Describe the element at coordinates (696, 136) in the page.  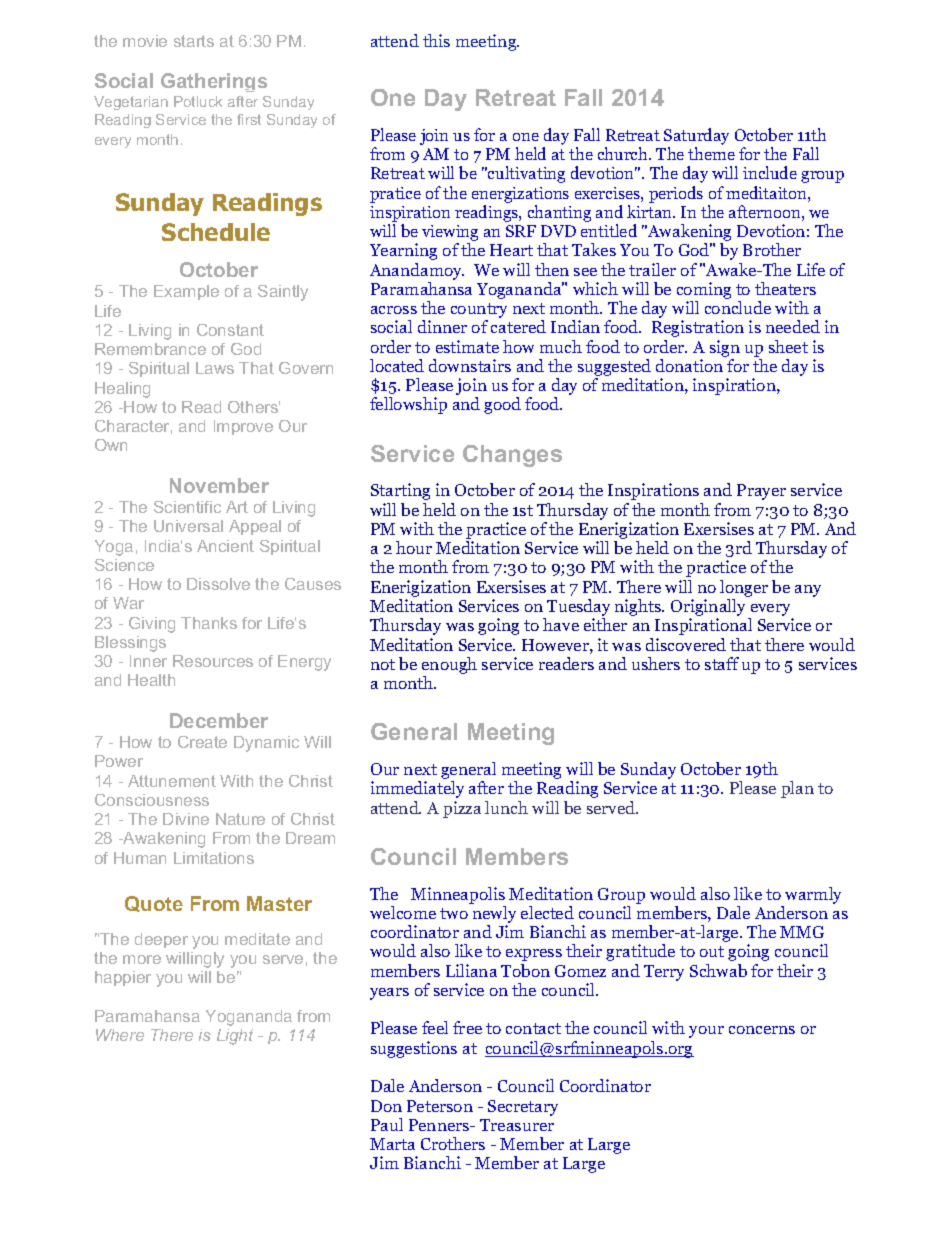
I see `Saturday` at that location.
